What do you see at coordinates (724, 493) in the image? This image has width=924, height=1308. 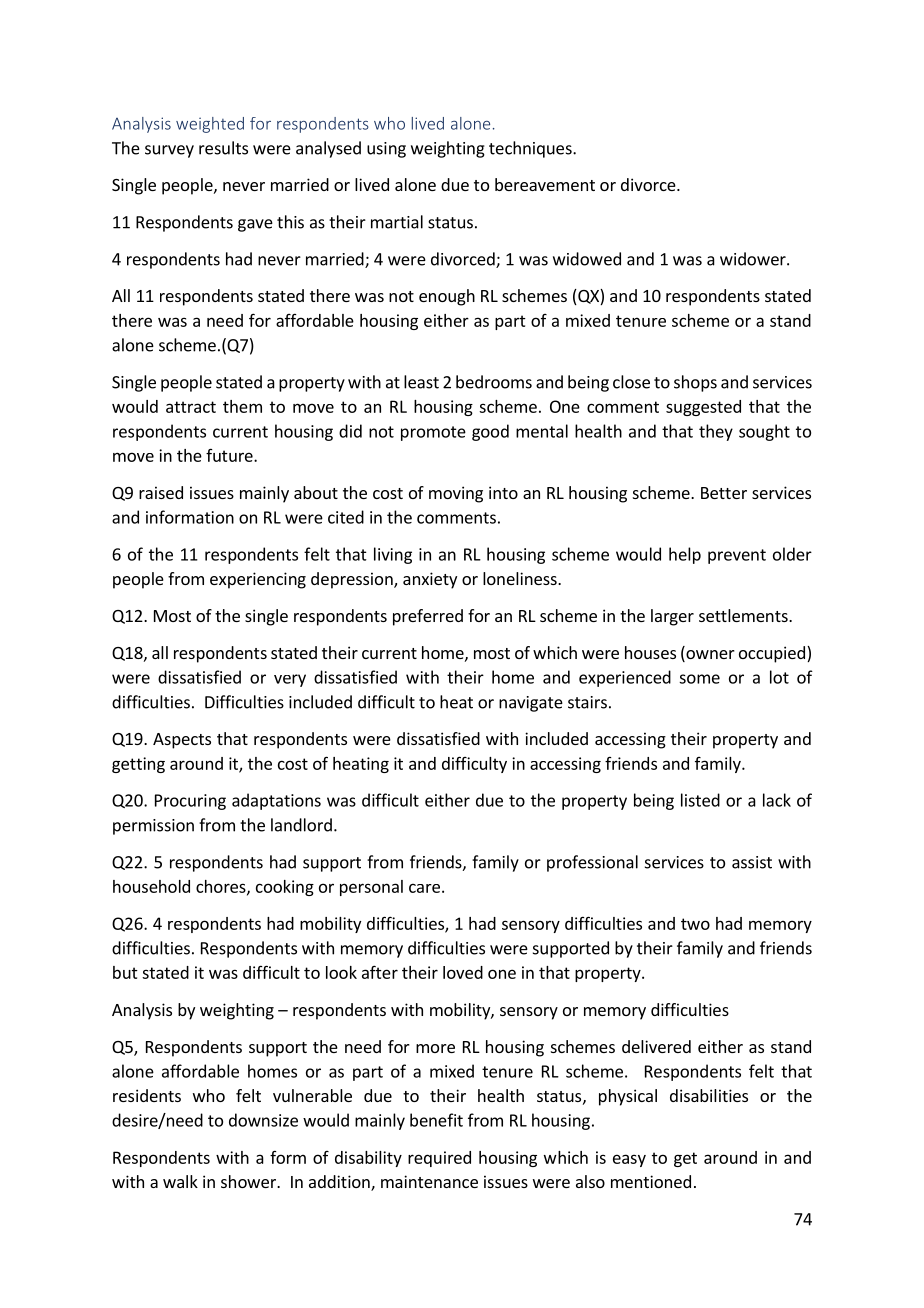 I see `Better` at bounding box center [724, 493].
